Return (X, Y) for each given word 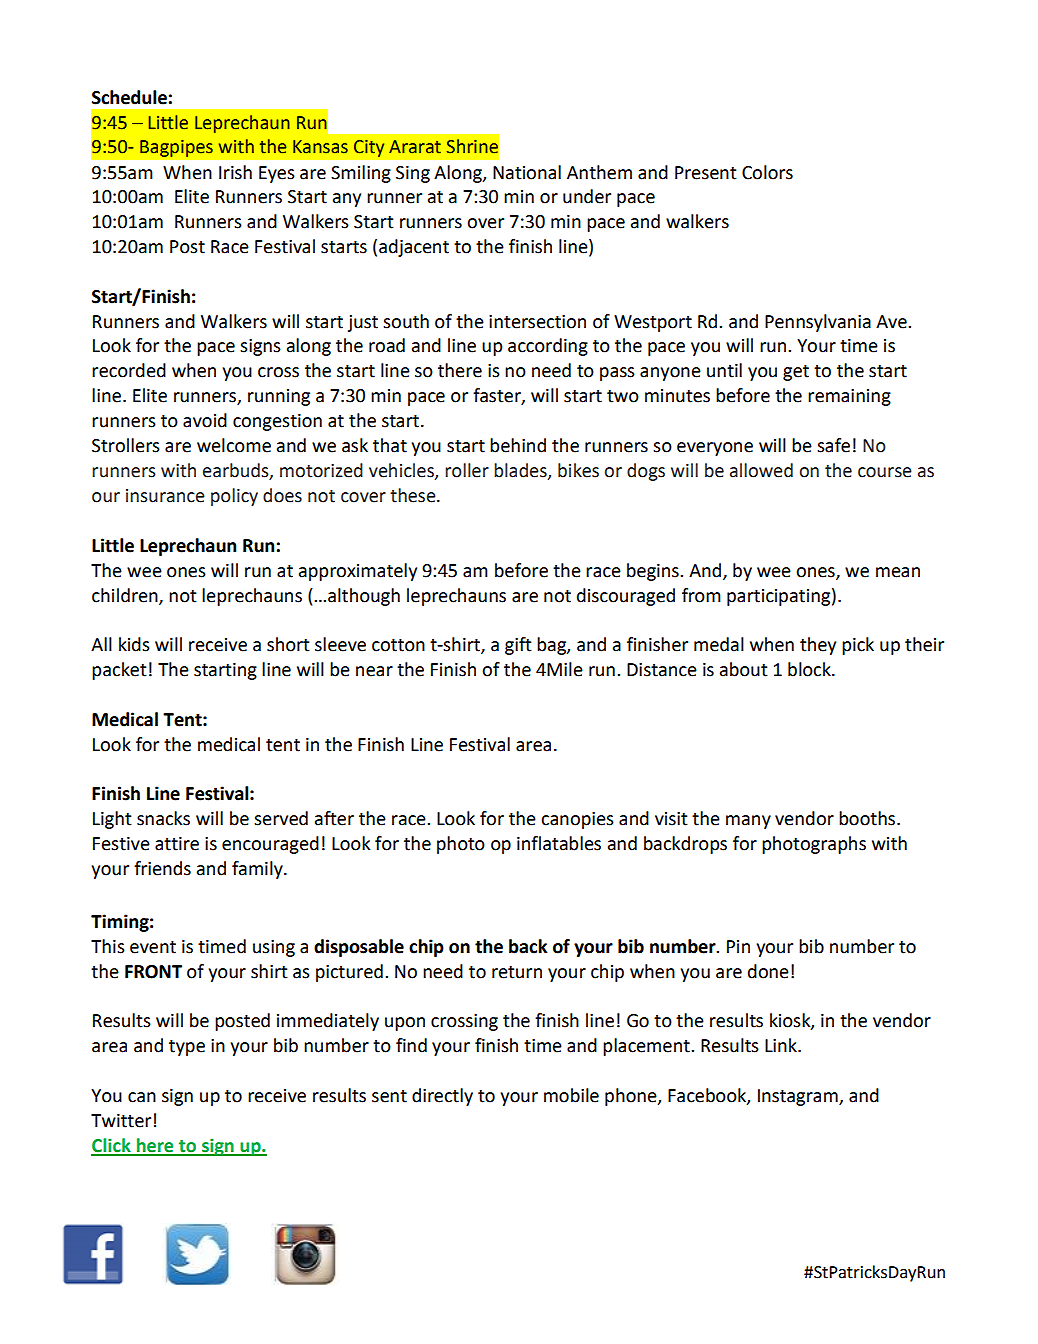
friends (162, 868)
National (527, 172)
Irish (235, 172)
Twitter (121, 1121)
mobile (571, 1095)
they (818, 646)
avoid (205, 420)
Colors (767, 172)
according (548, 347)
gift (518, 646)
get (796, 373)
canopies (577, 820)
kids (134, 644)
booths (868, 818)
